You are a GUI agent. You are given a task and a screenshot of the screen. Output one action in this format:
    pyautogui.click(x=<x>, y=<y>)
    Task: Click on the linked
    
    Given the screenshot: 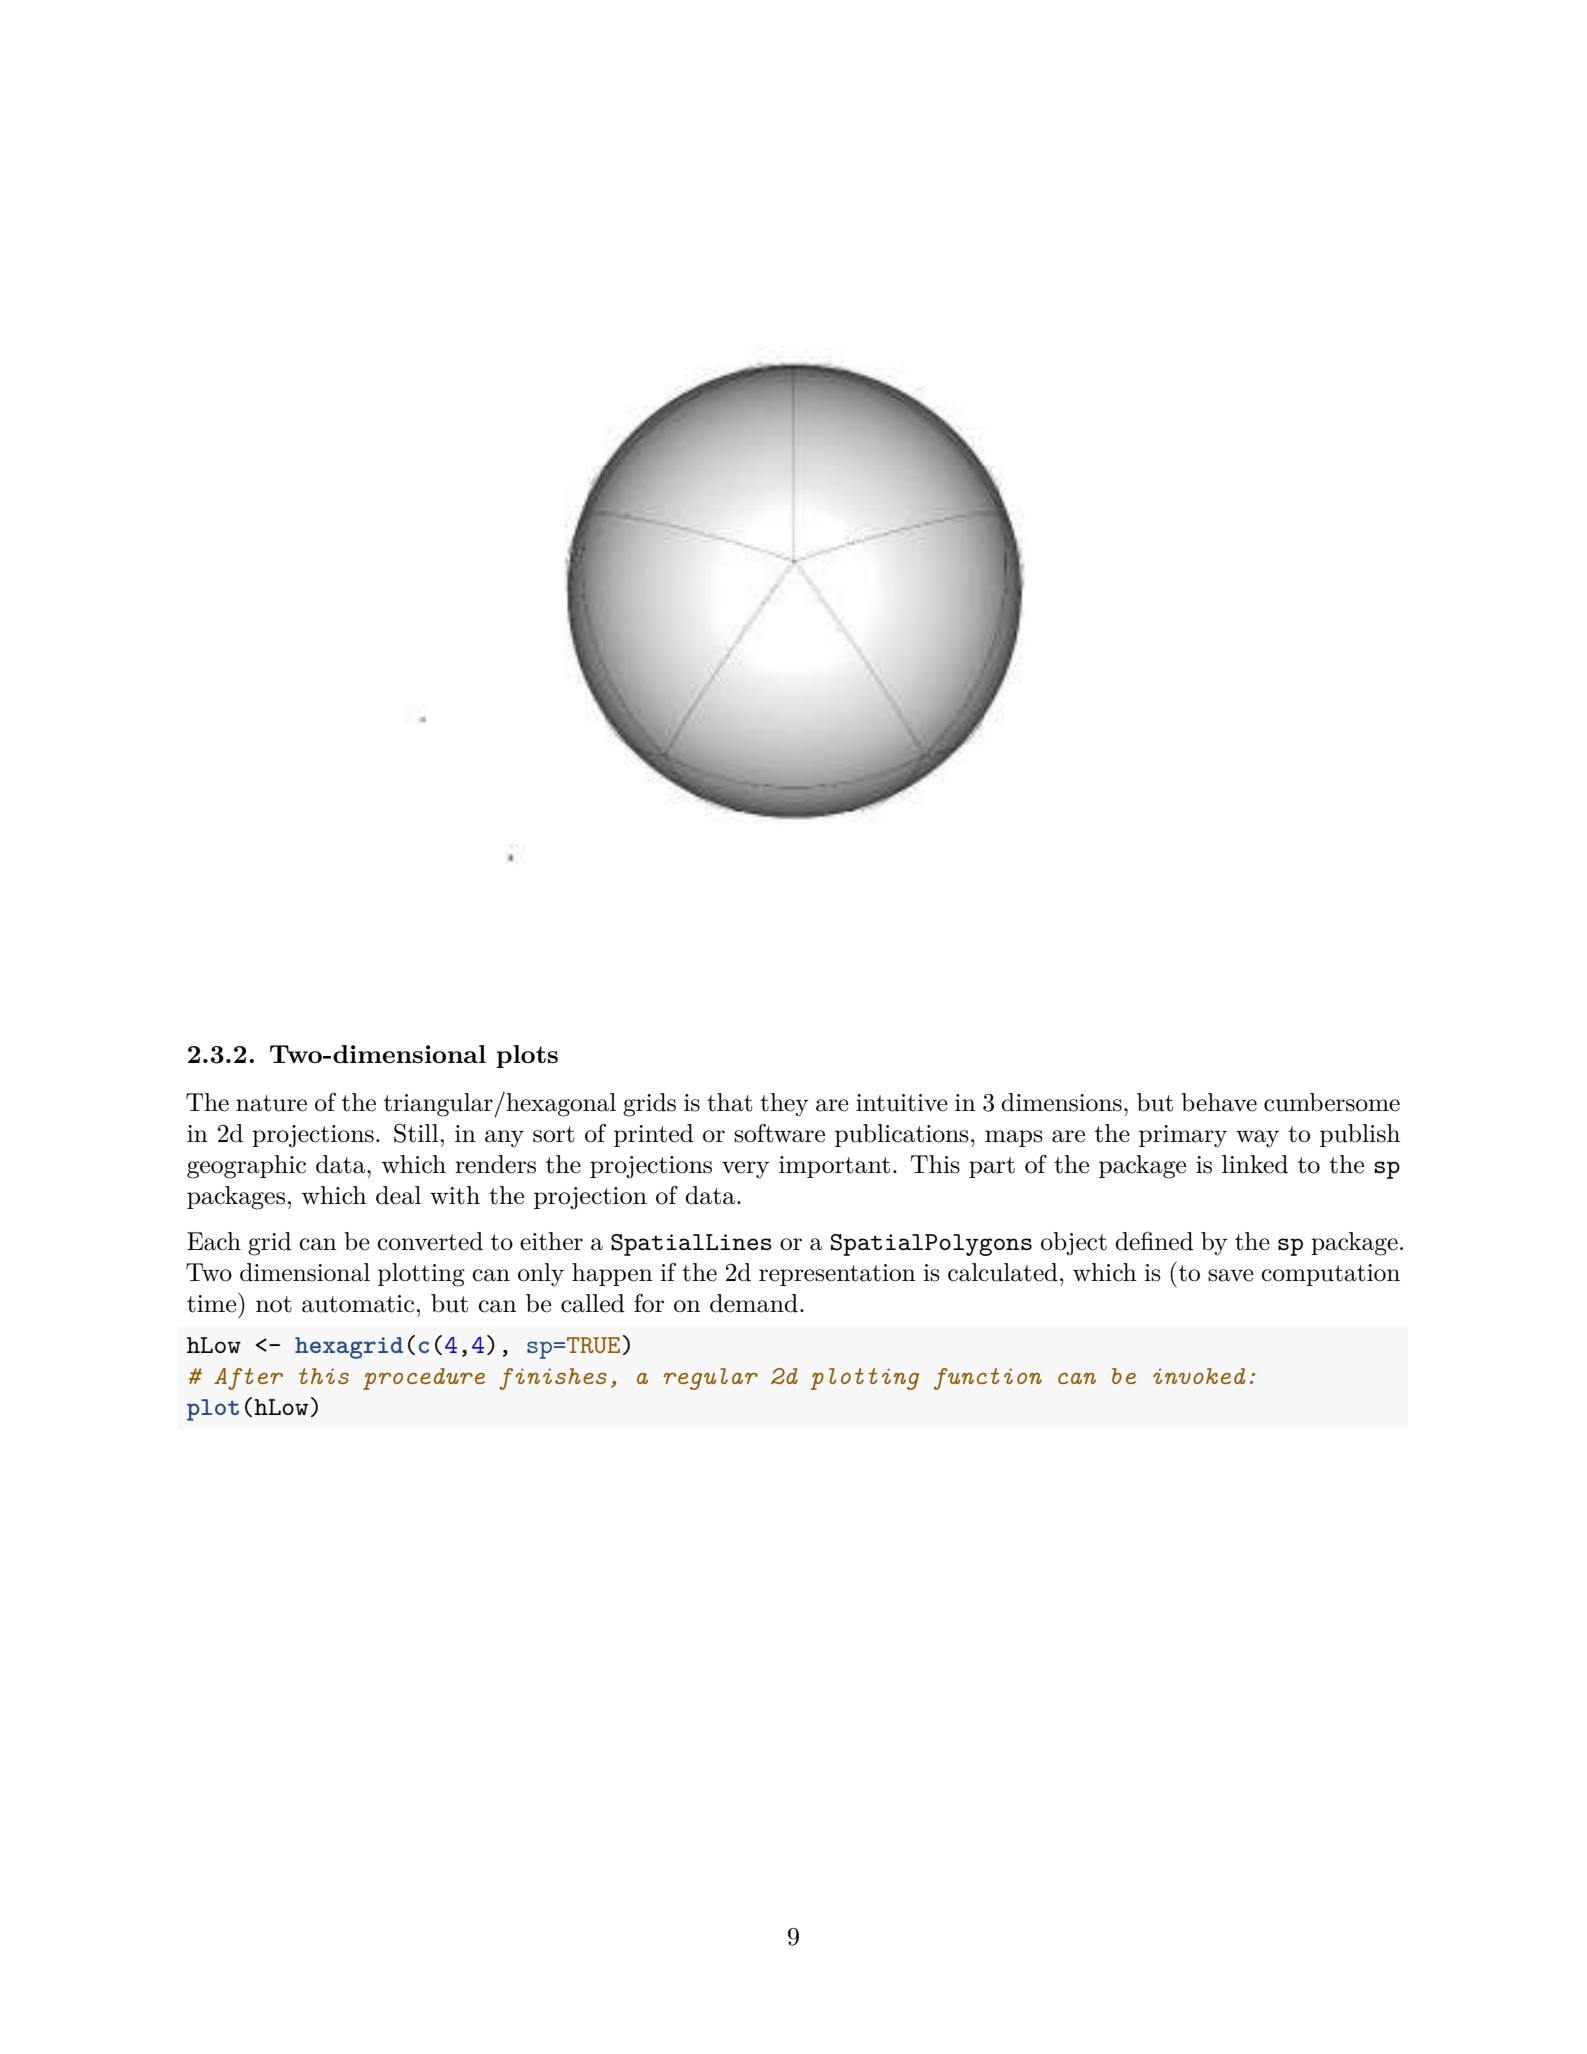 What is the action you would take?
    pyautogui.click(x=1255, y=1164)
